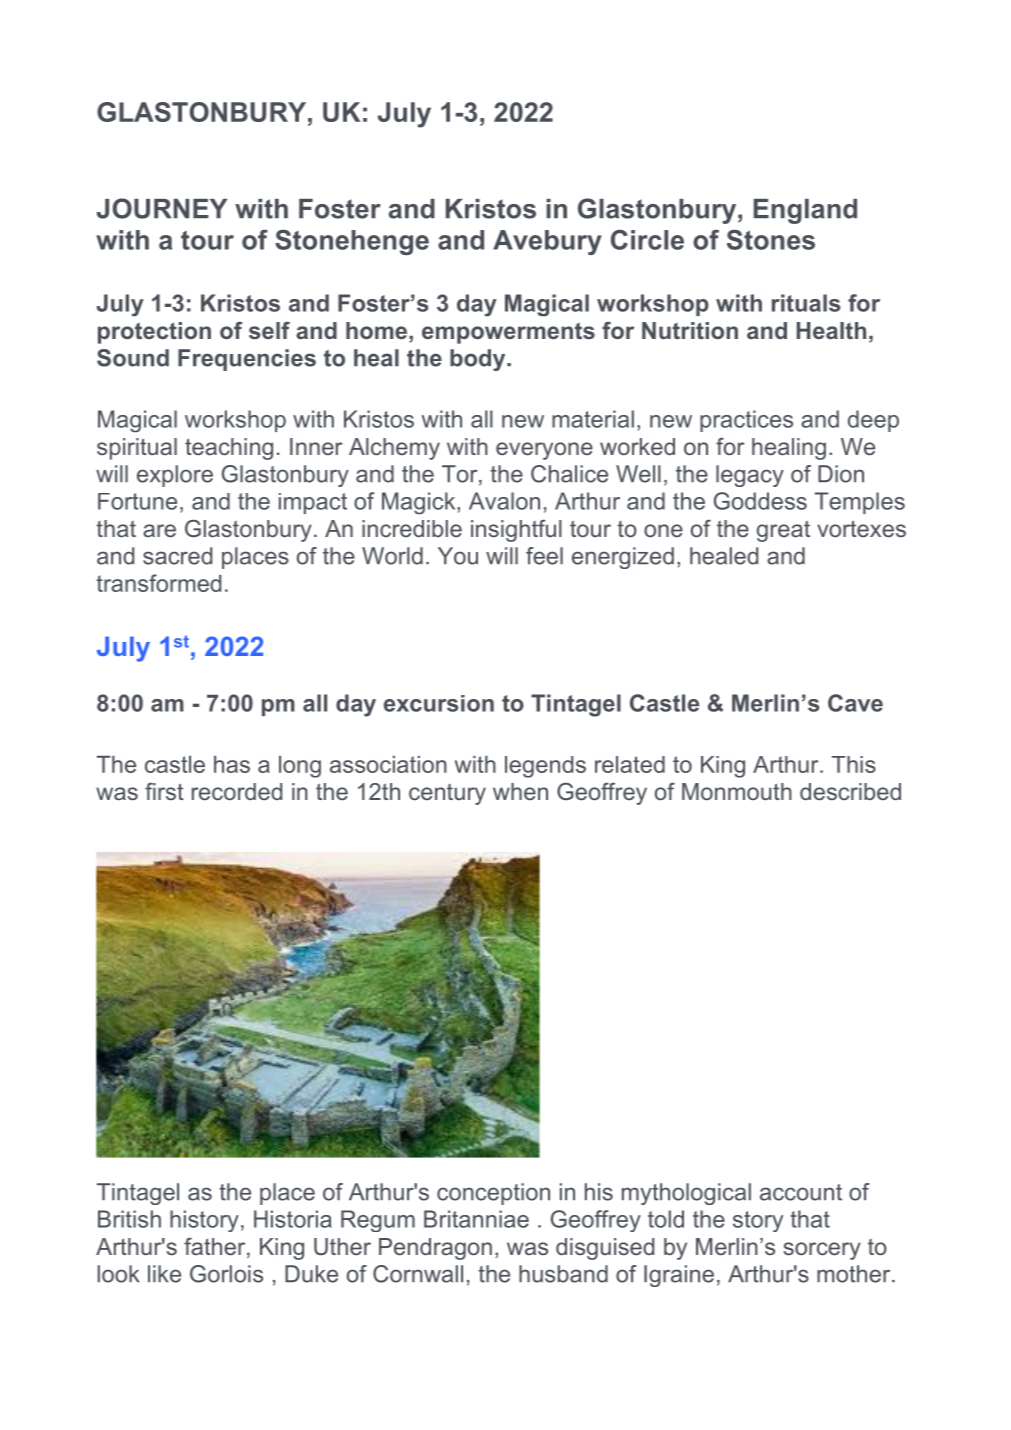 The image size is (1011, 1430). I want to click on Stones, so click(771, 239).
